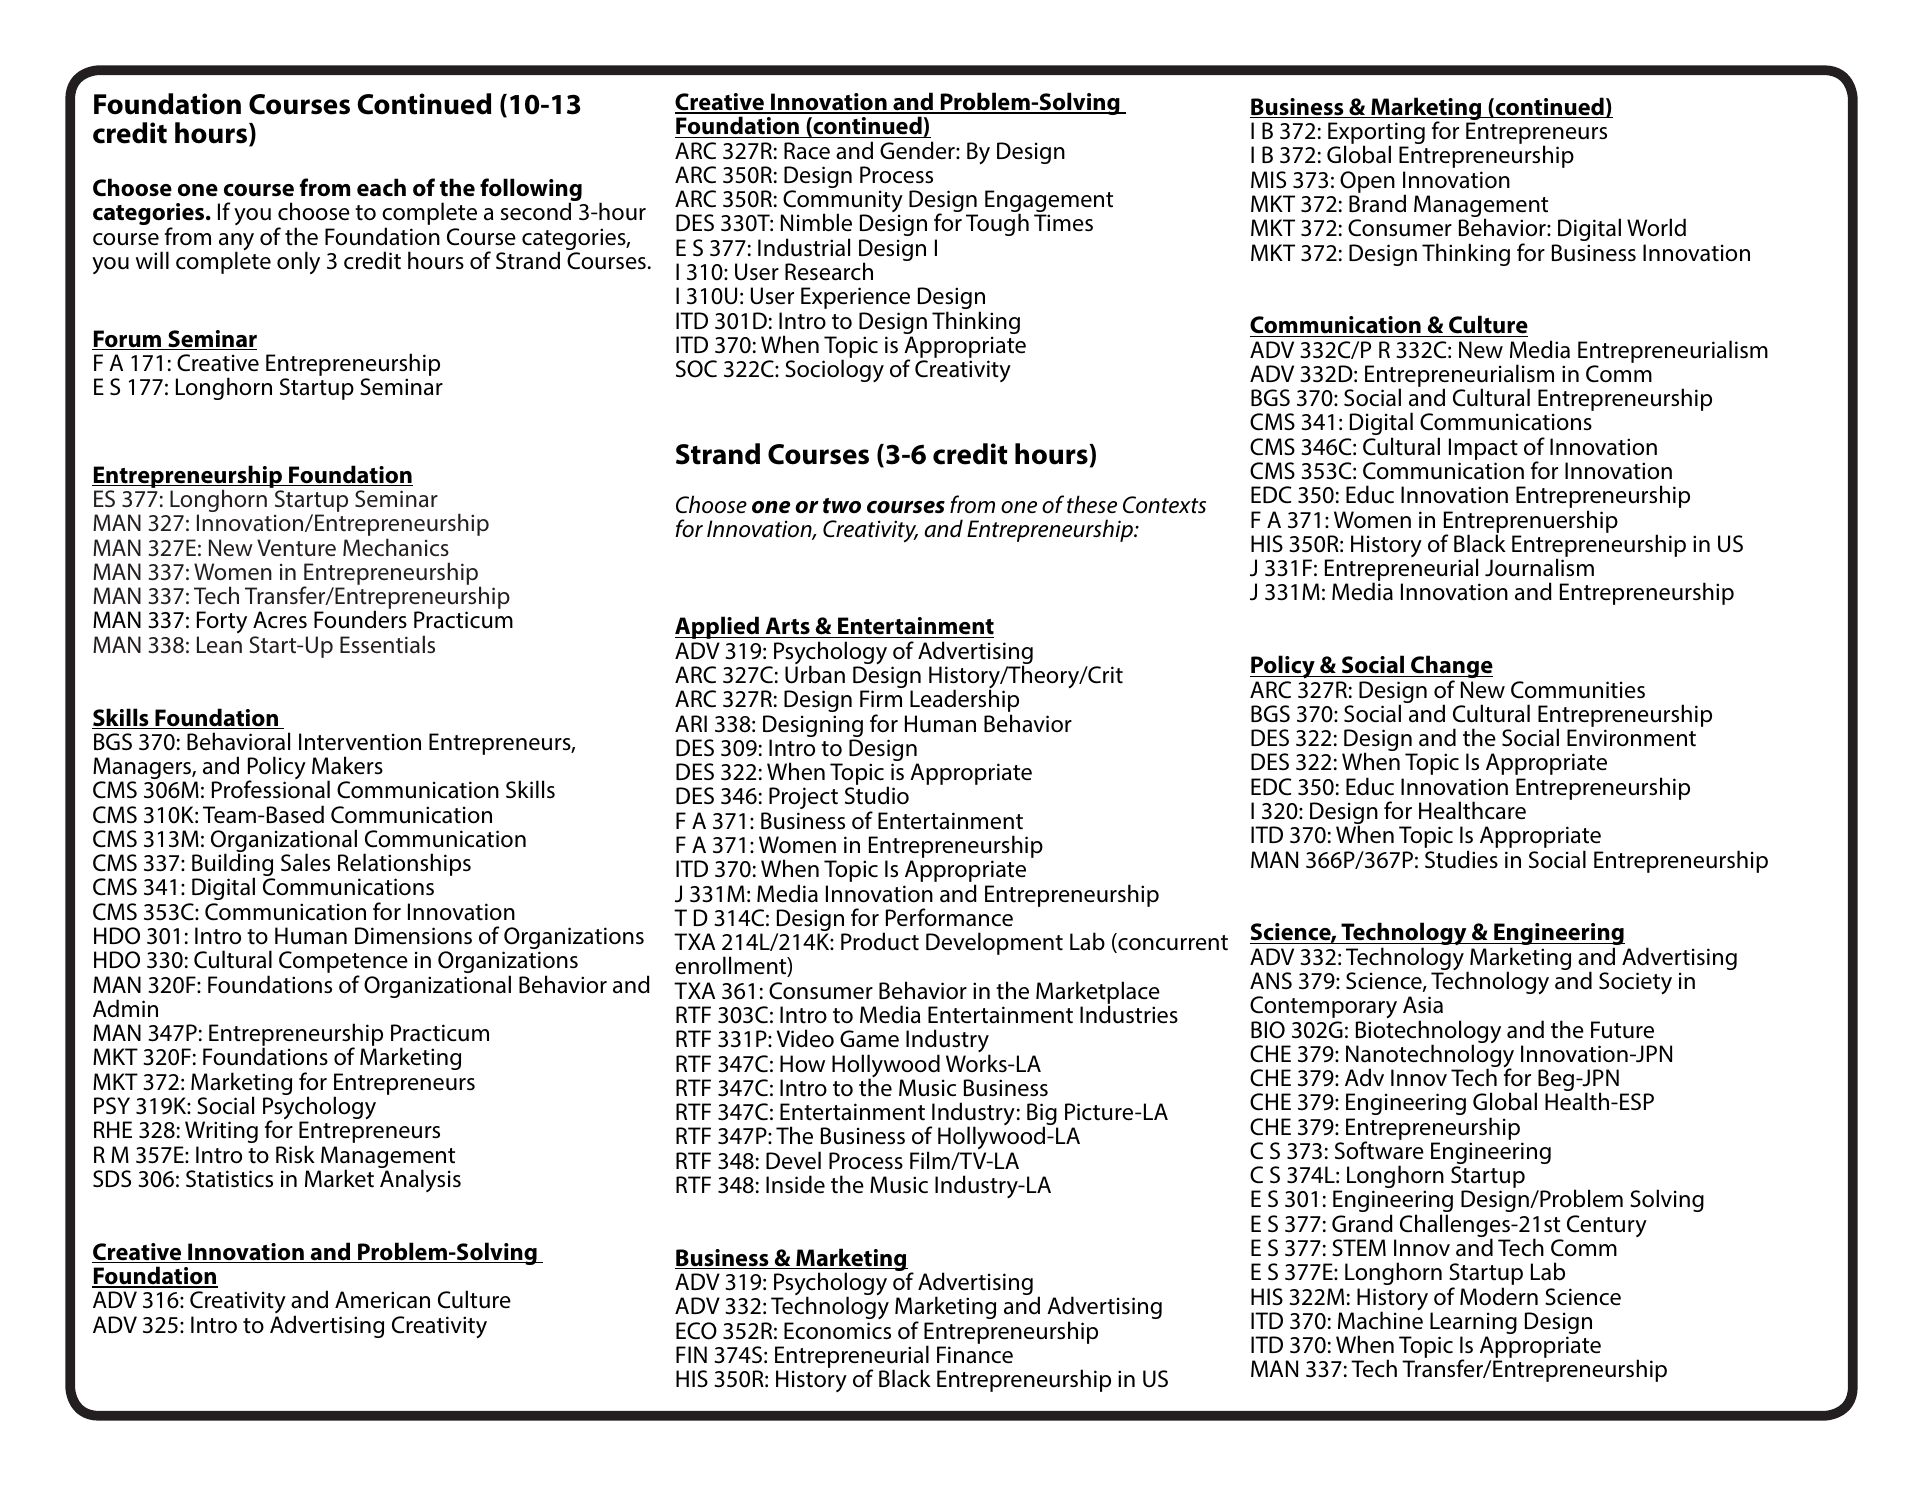 This image has height=1486, width=1923. I want to click on Economics, so click(837, 1331).
